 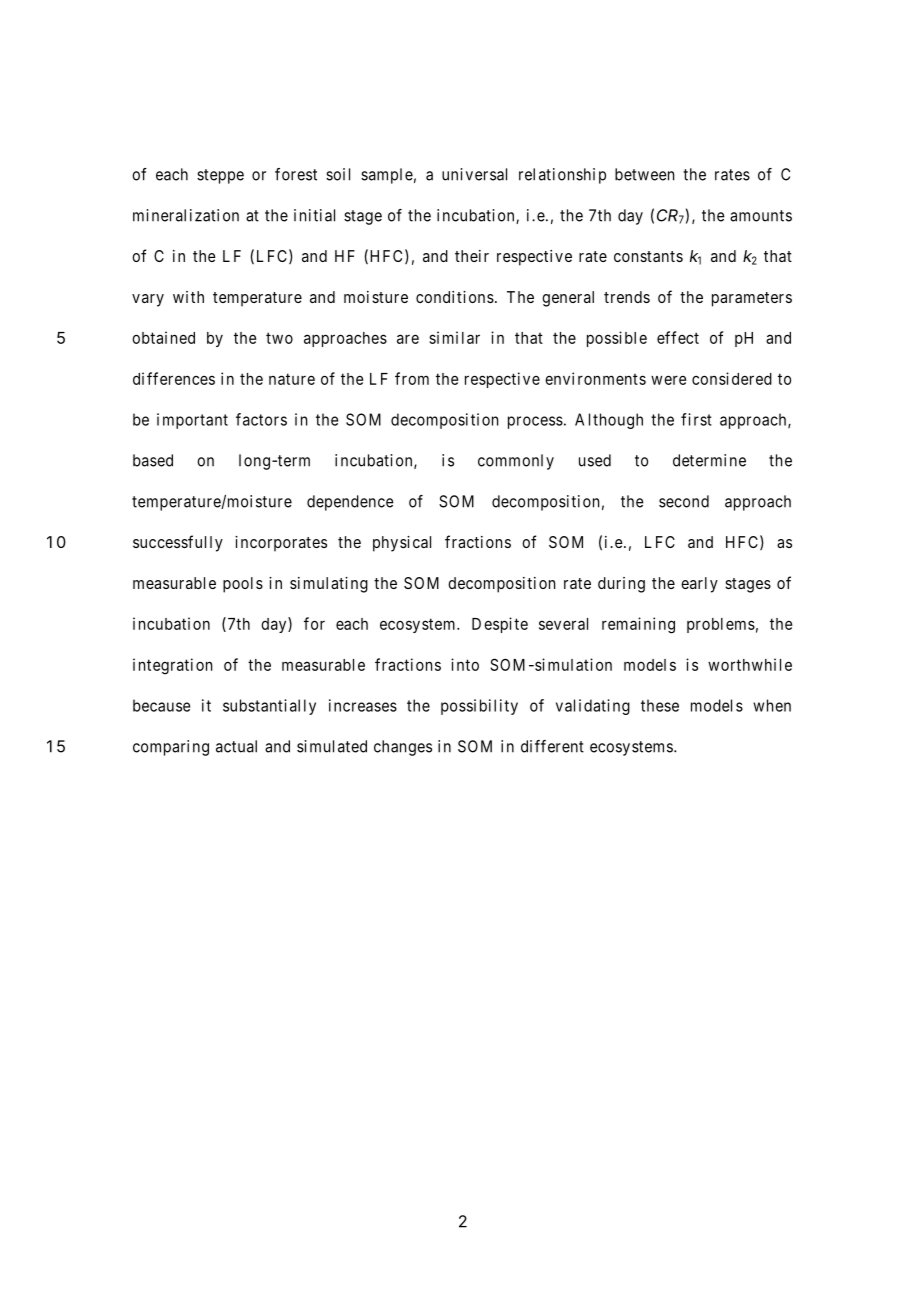 I want to click on between, so click(x=644, y=174).
